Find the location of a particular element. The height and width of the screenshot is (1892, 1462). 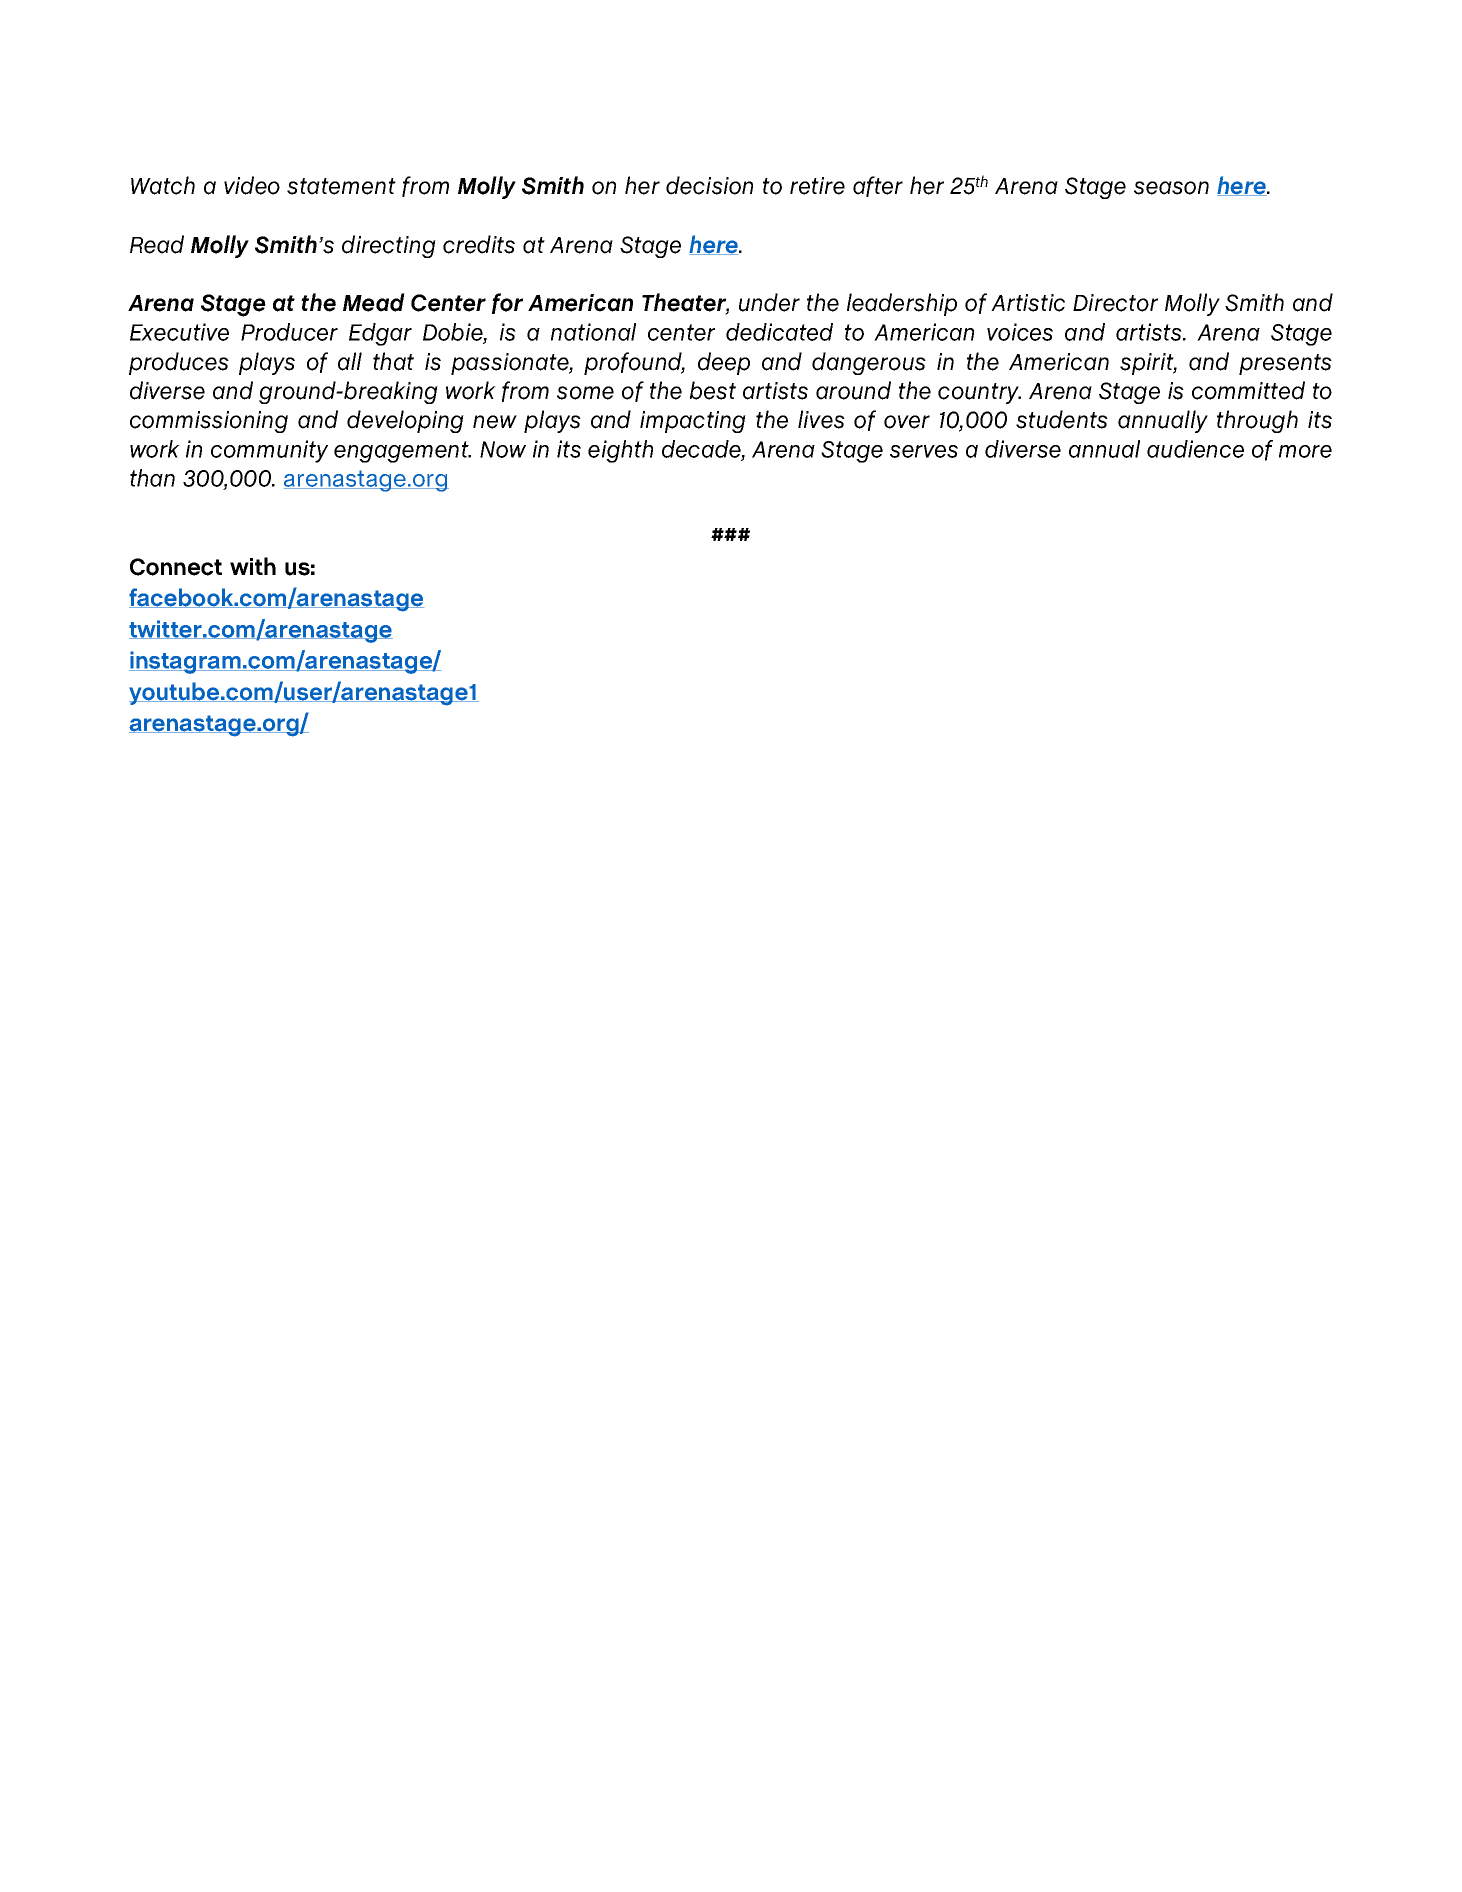

Connect is located at coordinates (176, 567).
